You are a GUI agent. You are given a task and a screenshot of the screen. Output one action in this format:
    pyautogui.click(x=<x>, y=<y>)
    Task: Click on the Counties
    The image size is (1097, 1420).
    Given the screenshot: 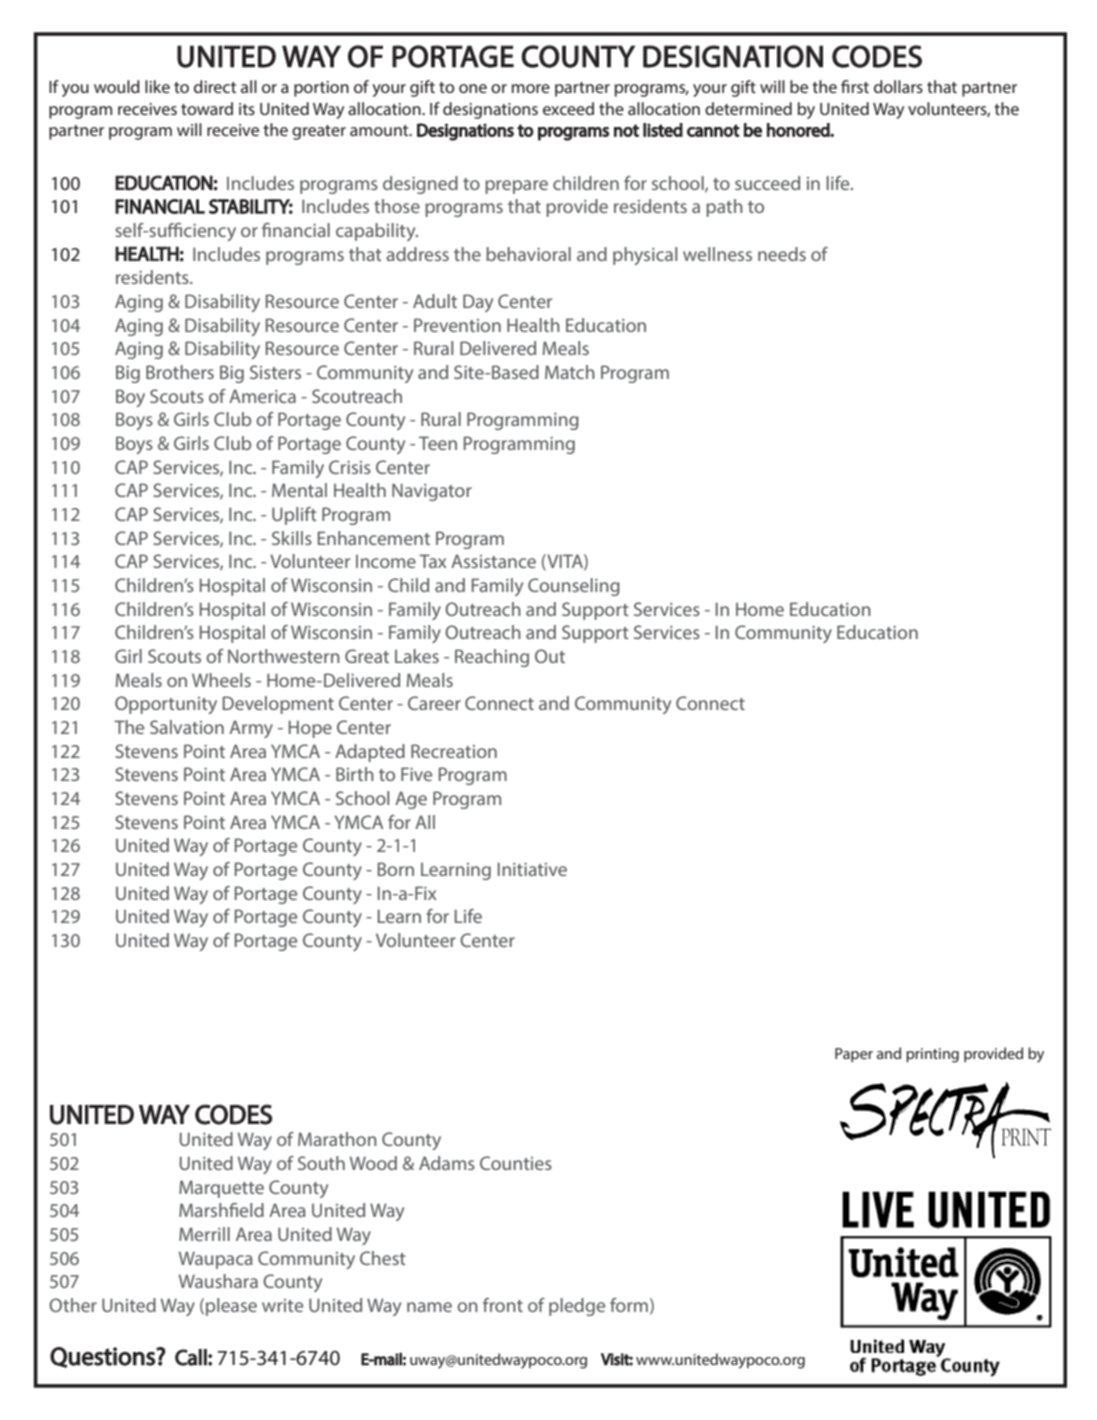 What is the action you would take?
    pyautogui.click(x=516, y=1163)
